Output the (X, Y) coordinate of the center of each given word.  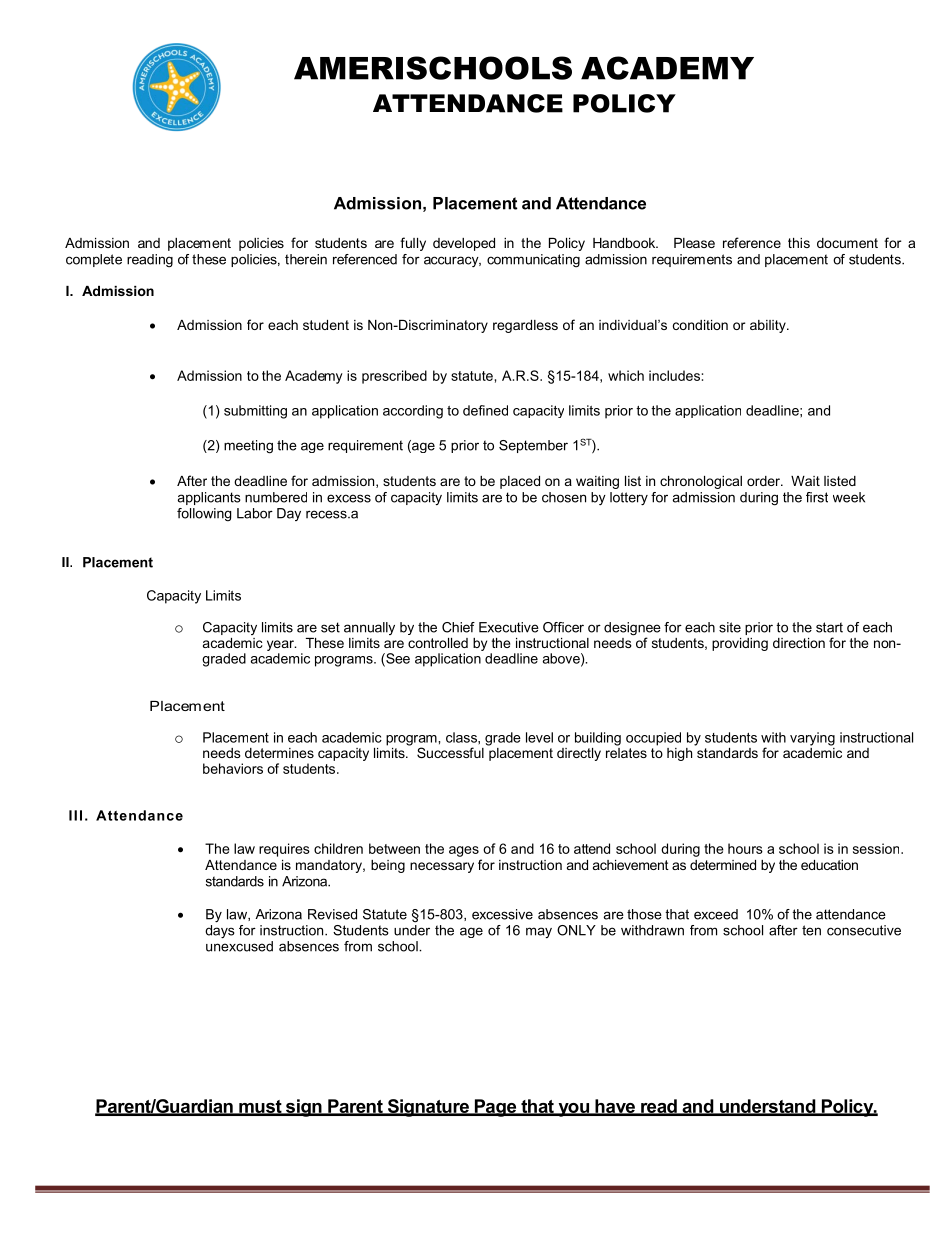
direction (799, 643)
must (260, 1107)
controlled (438, 643)
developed (464, 244)
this (799, 243)
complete (94, 260)
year (281, 645)
